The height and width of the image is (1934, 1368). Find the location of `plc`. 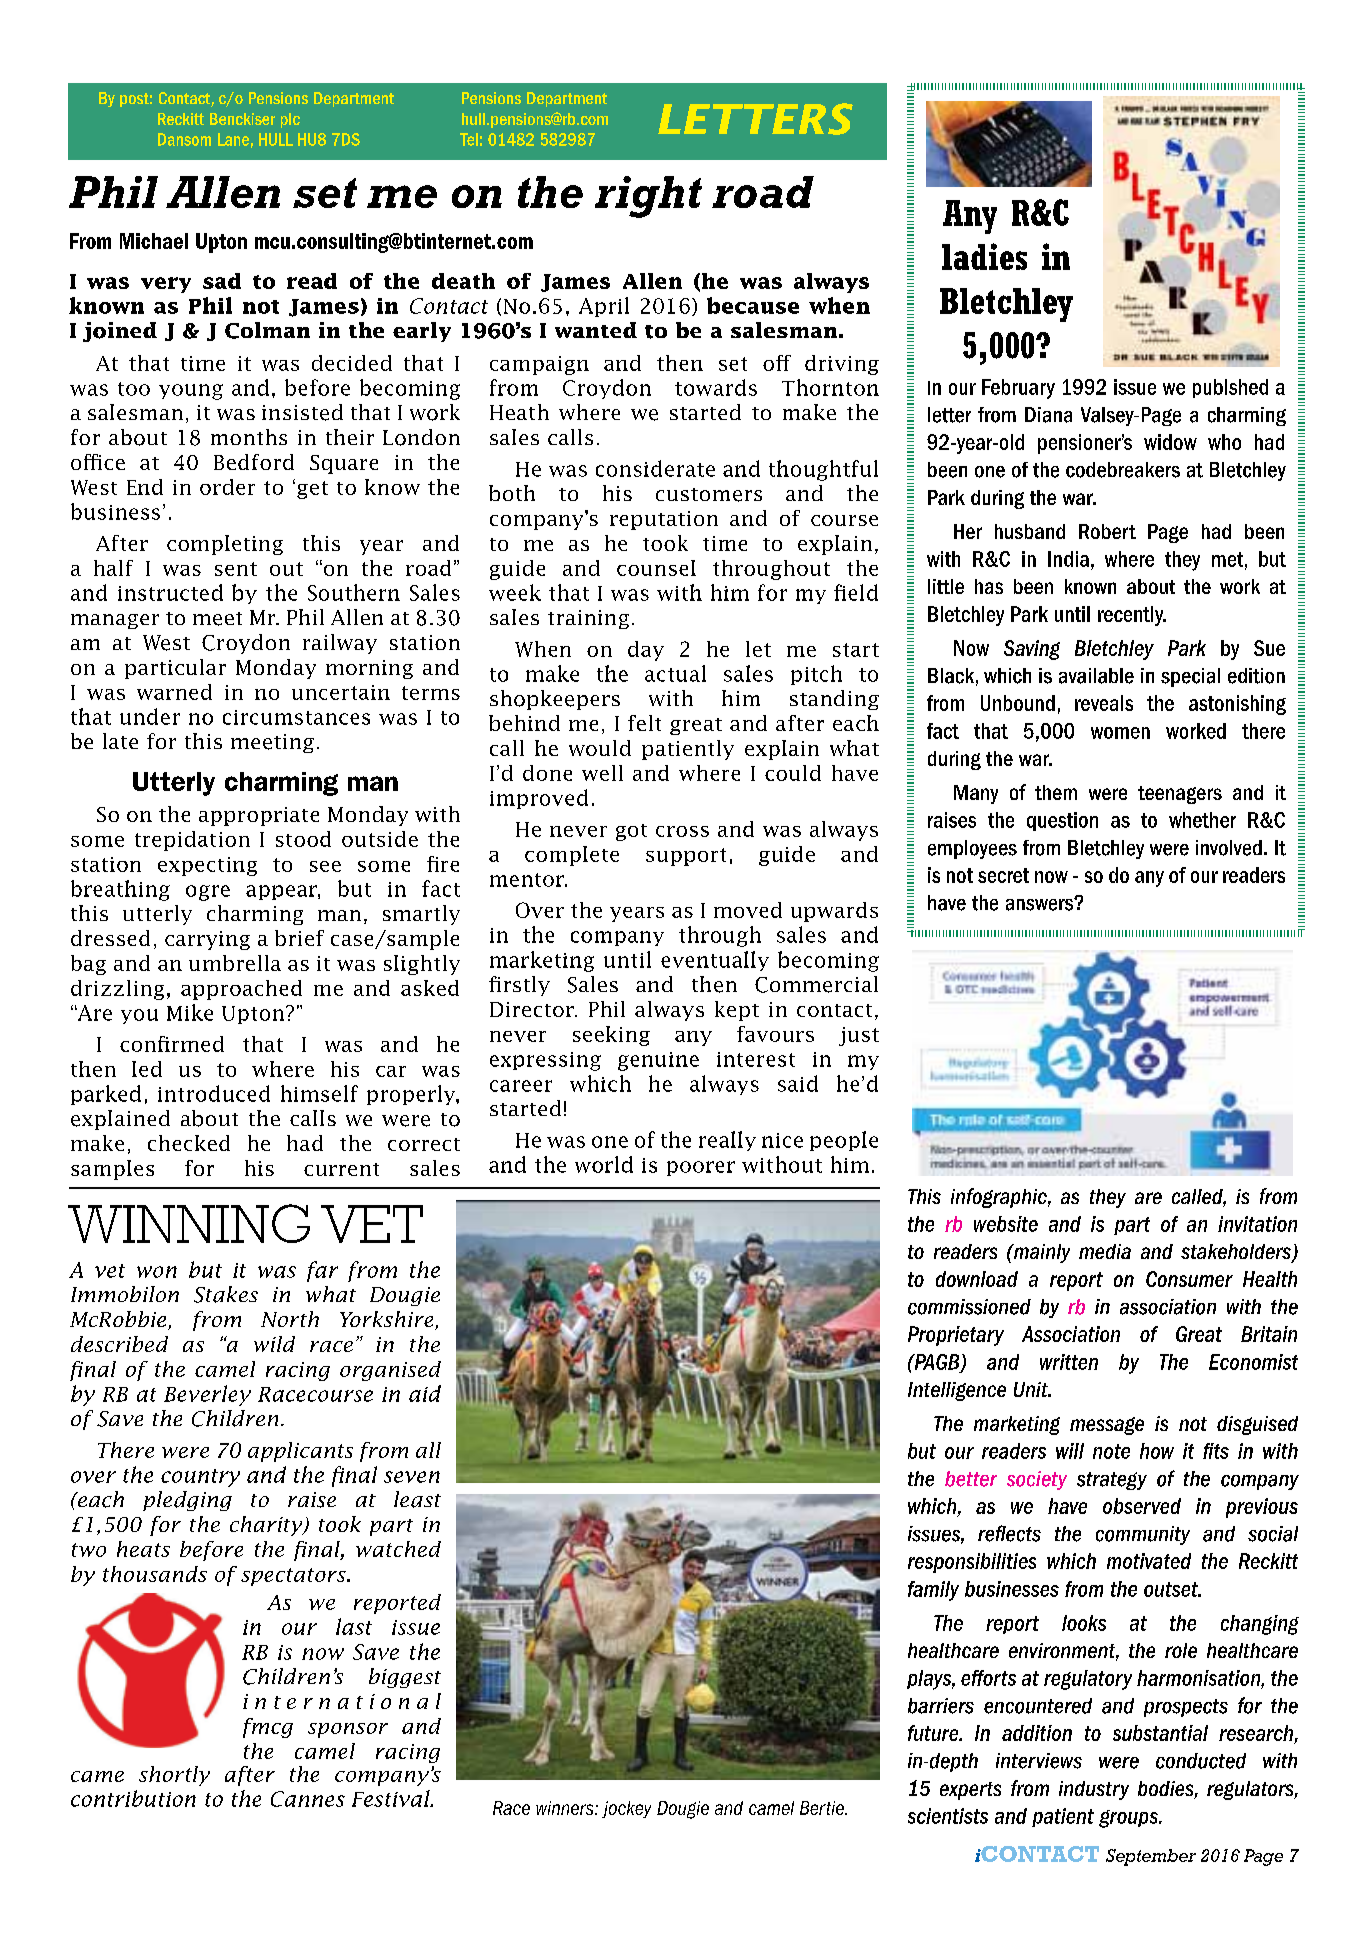

plc is located at coordinates (290, 120).
